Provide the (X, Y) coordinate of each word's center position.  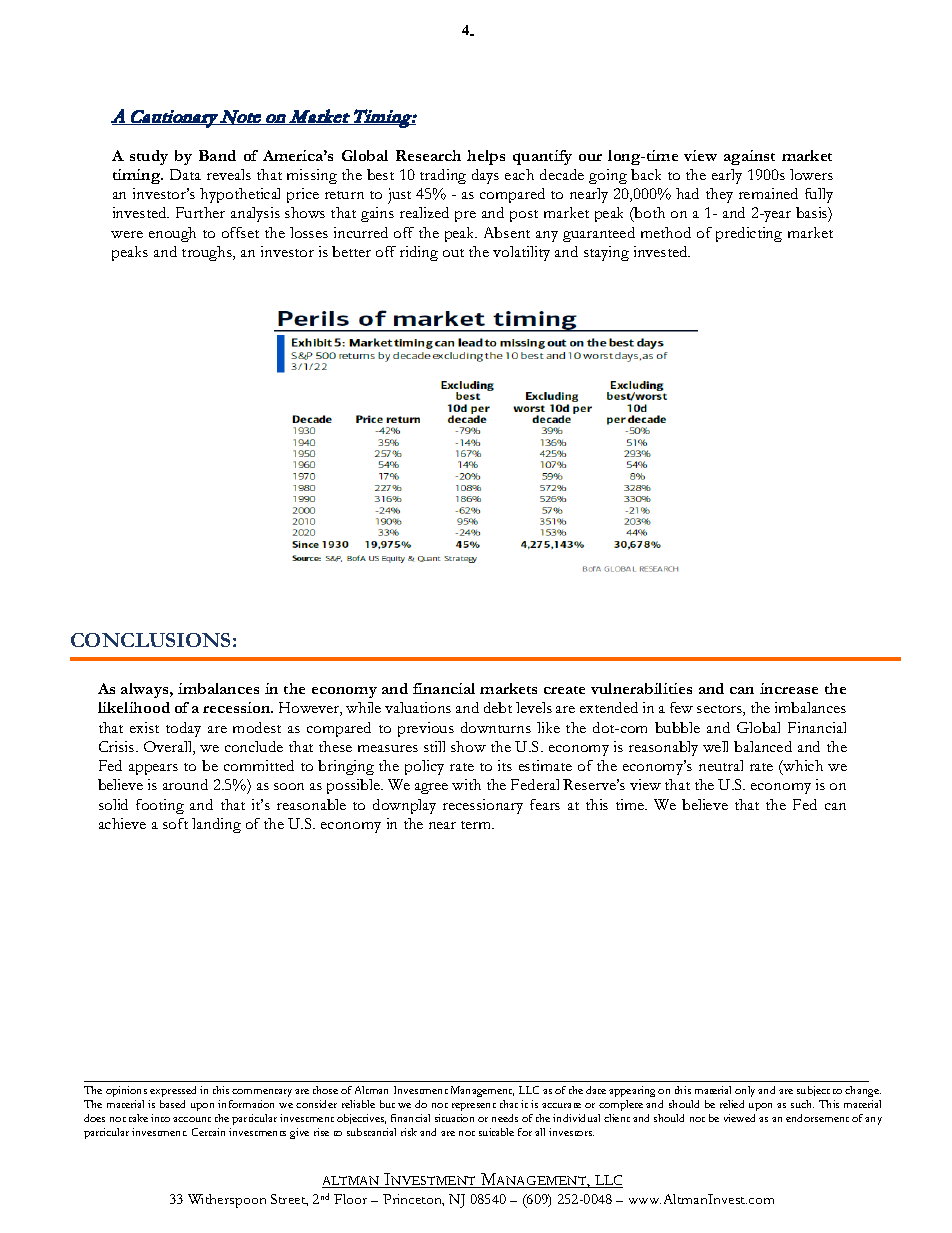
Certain (208, 1132)
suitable (496, 1132)
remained (768, 193)
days (485, 176)
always (146, 690)
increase (789, 688)
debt (498, 707)
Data (185, 174)
